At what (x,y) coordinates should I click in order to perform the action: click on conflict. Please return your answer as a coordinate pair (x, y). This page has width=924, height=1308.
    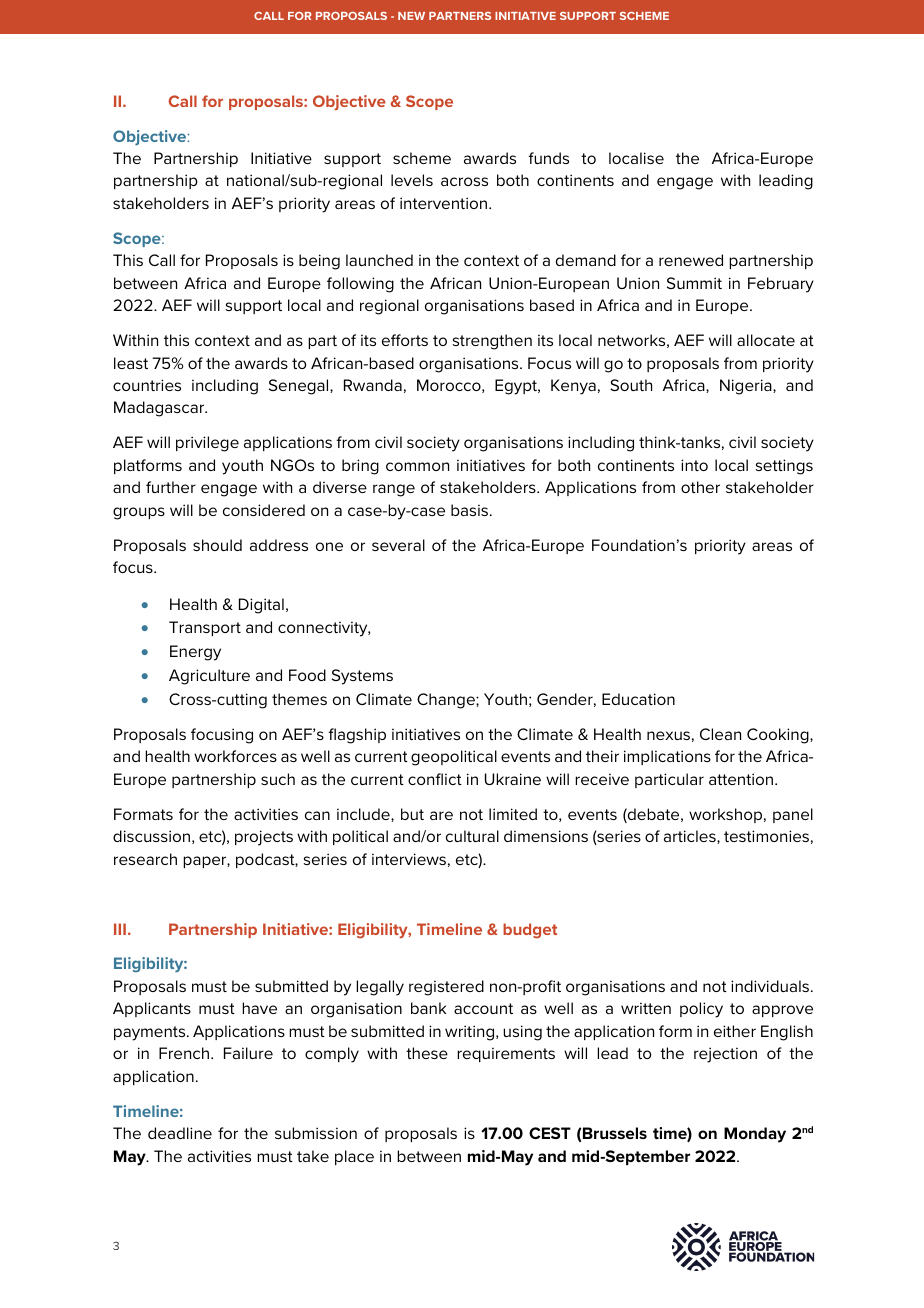
    Looking at the image, I should click on (435, 779).
